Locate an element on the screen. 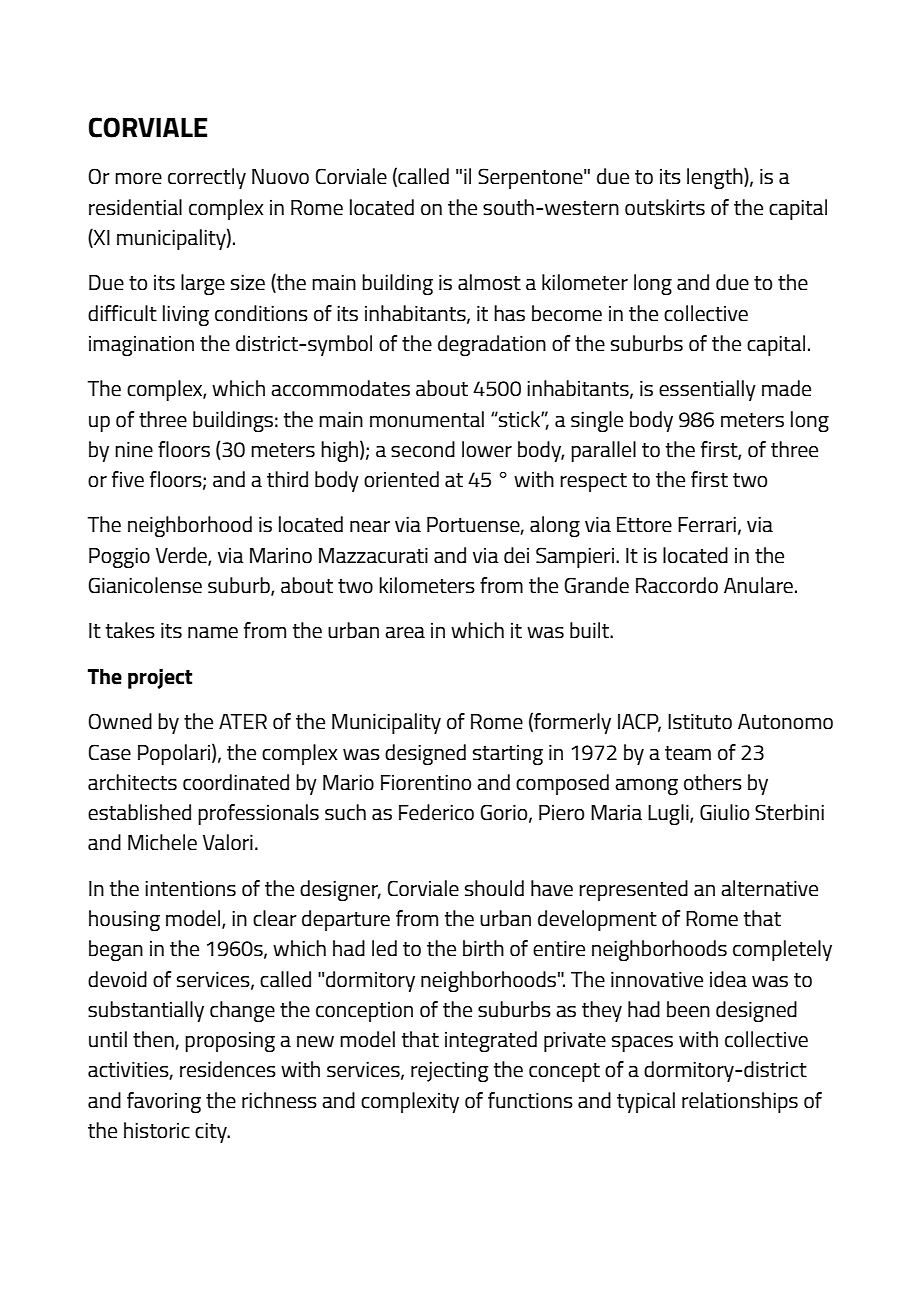 The image size is (924, 1307). rejecting is located at coordinates (449, 1071).
